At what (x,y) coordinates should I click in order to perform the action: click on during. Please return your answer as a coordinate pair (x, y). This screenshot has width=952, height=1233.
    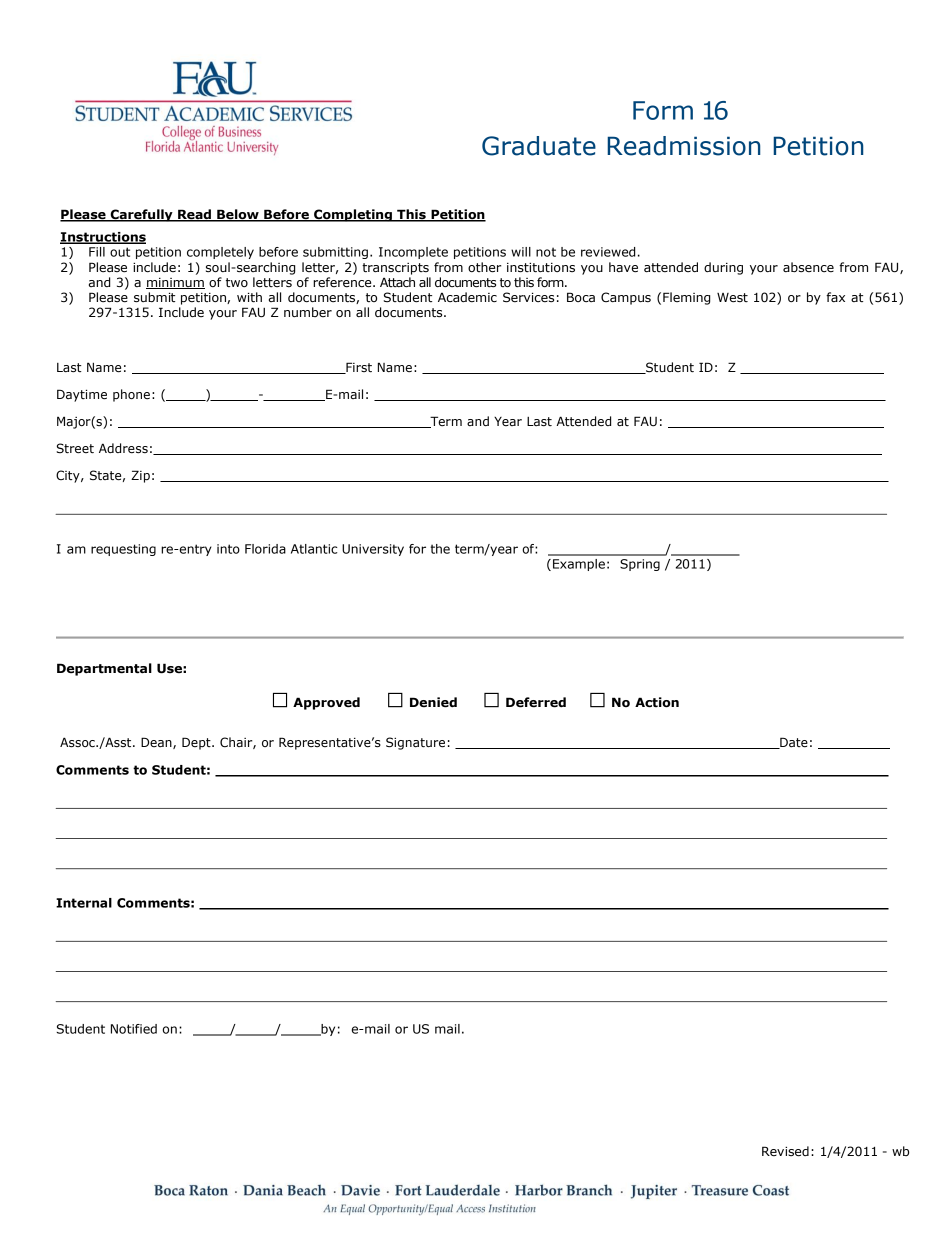
    Looking at the image, I should click on (723, 268).
